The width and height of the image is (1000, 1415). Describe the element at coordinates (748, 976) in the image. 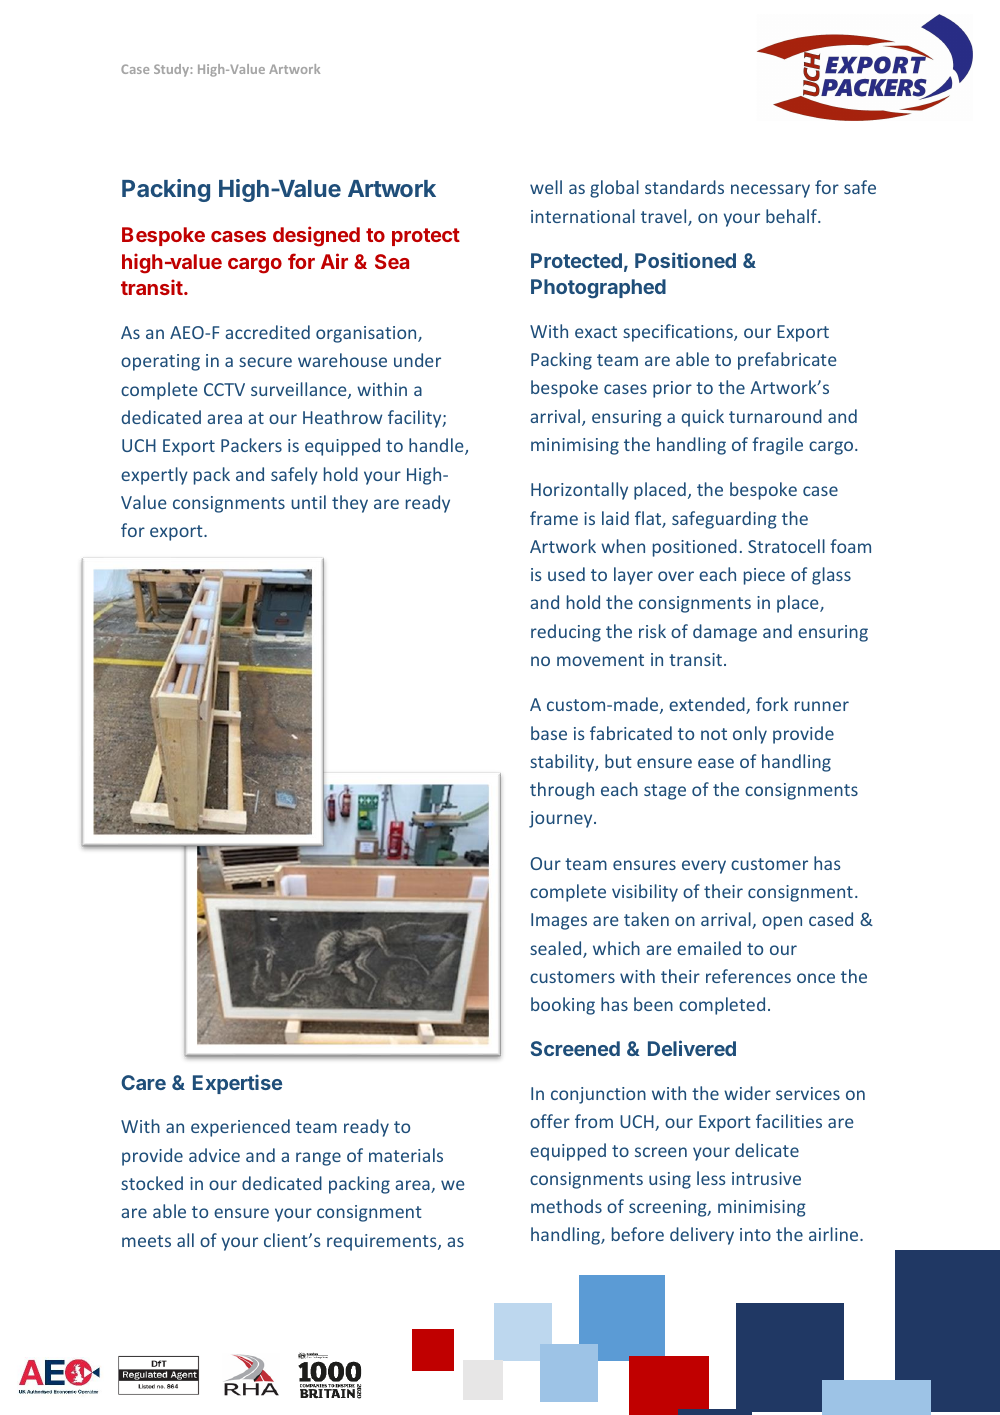

I see `references` at that location.
